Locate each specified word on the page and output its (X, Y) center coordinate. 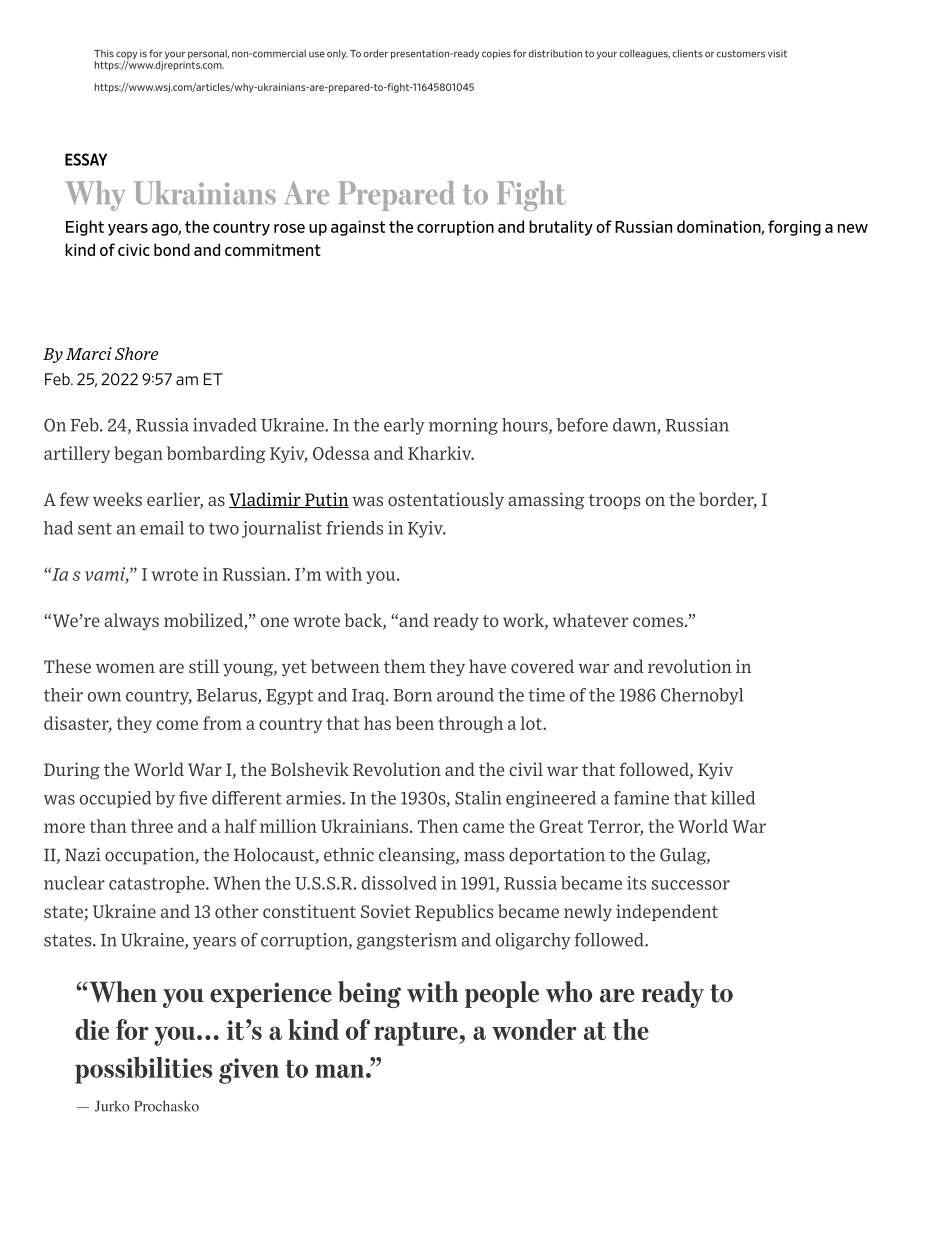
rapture (417, 1034)
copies (496, 54)
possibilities (143, 1070)
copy (126, 56)
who (569, 991)
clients (687, 53)
